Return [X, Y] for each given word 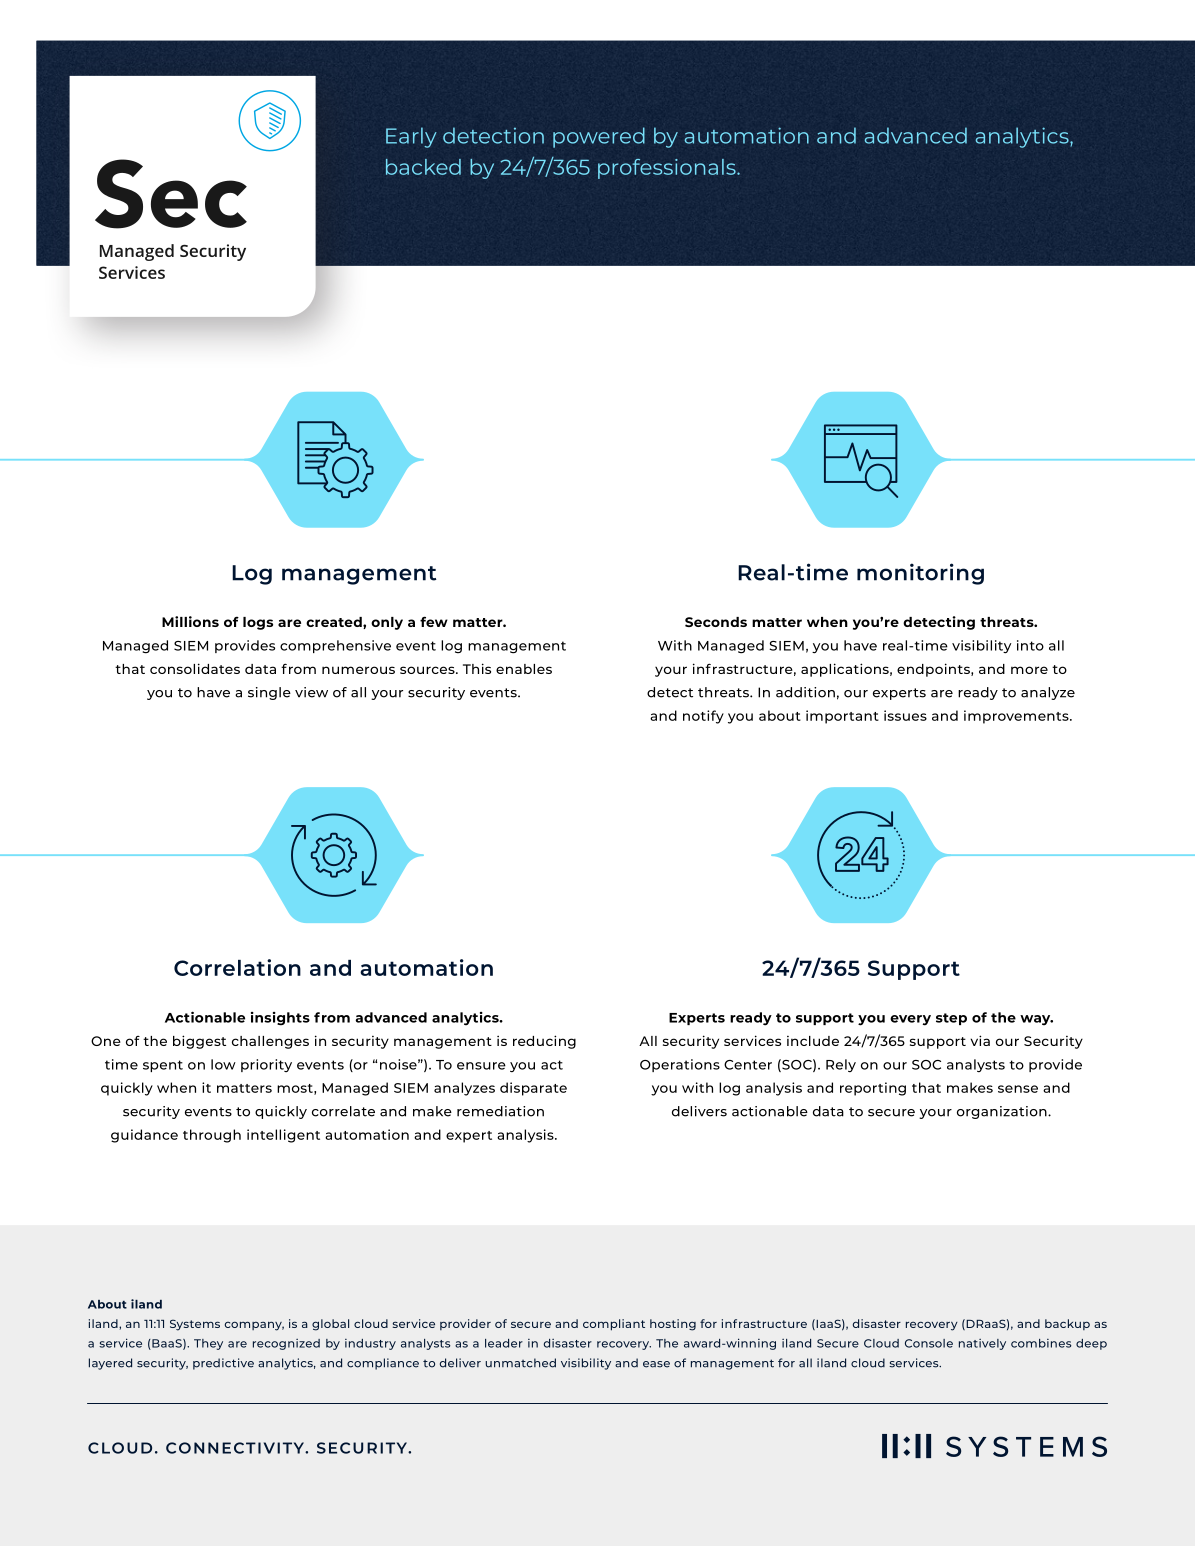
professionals [668, 169]
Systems [195, 1325]
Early [411, 137]
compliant [614, 1325]
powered [599, 137]
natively [982, 1344]
